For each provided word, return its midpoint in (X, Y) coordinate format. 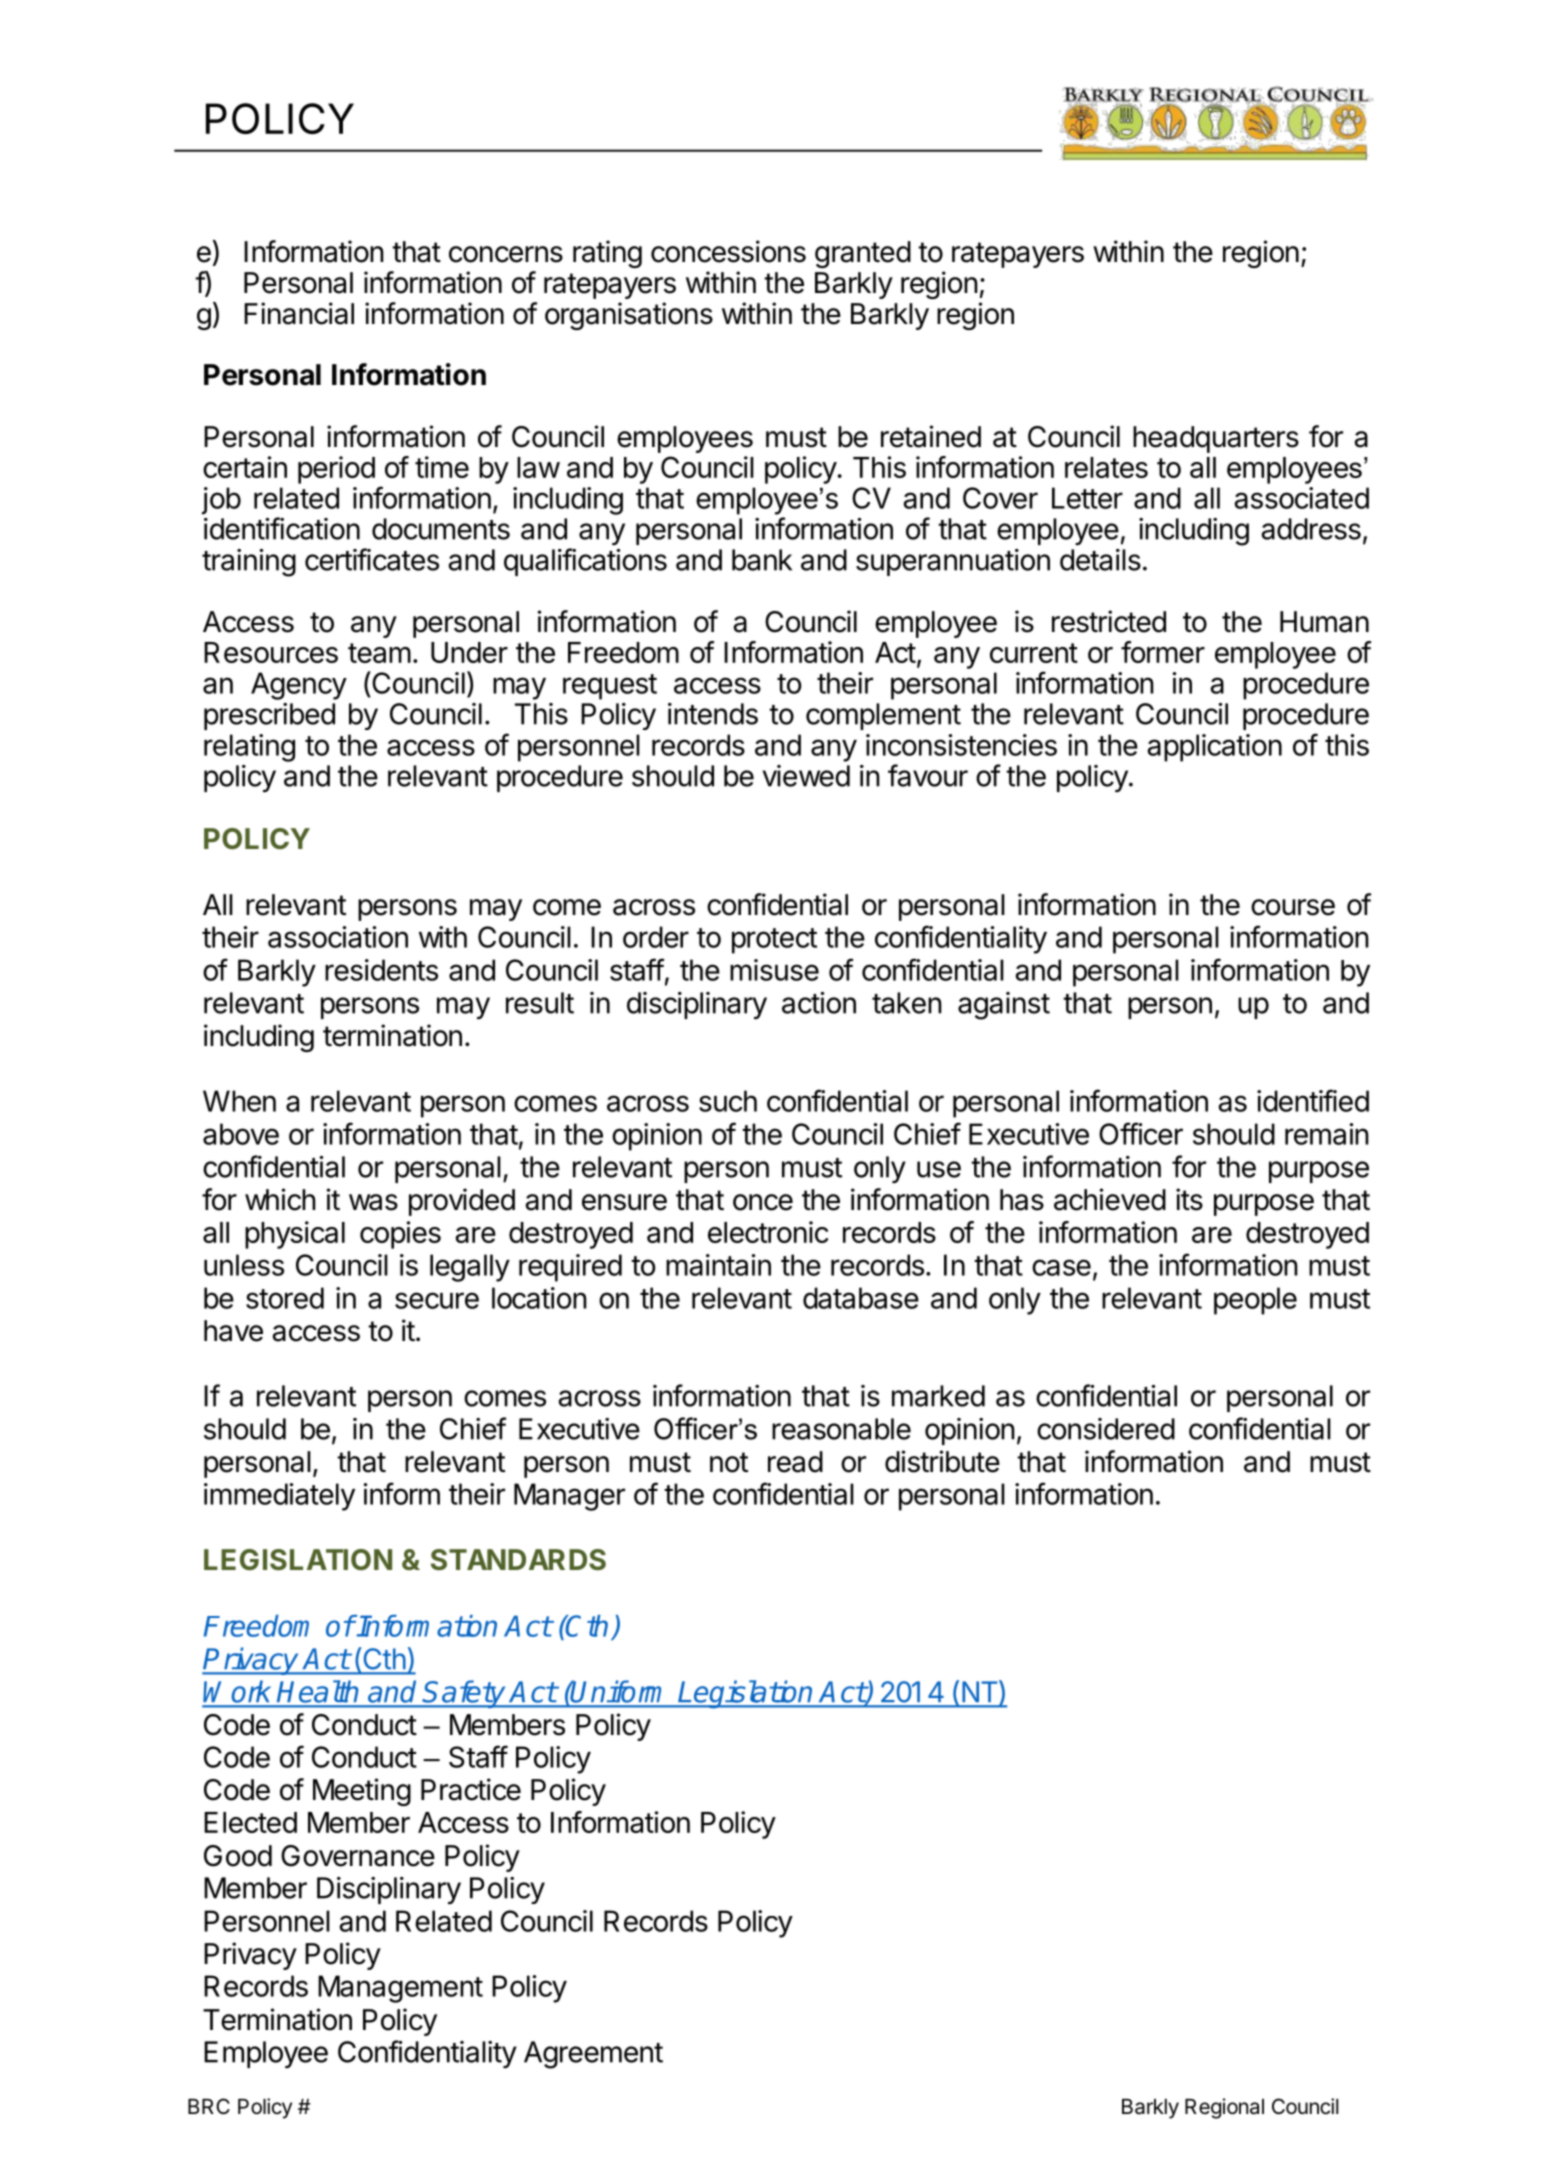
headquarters (1216, 439)
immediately (279, 1497)
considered (1106, 1429)
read (795, 1462)
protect (774, 941)
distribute (942, 1461)
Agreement (593, 2055)
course (1293, 907)
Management (400, 1989)
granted (863, 254)
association (338, 937)
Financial (299, 313)
